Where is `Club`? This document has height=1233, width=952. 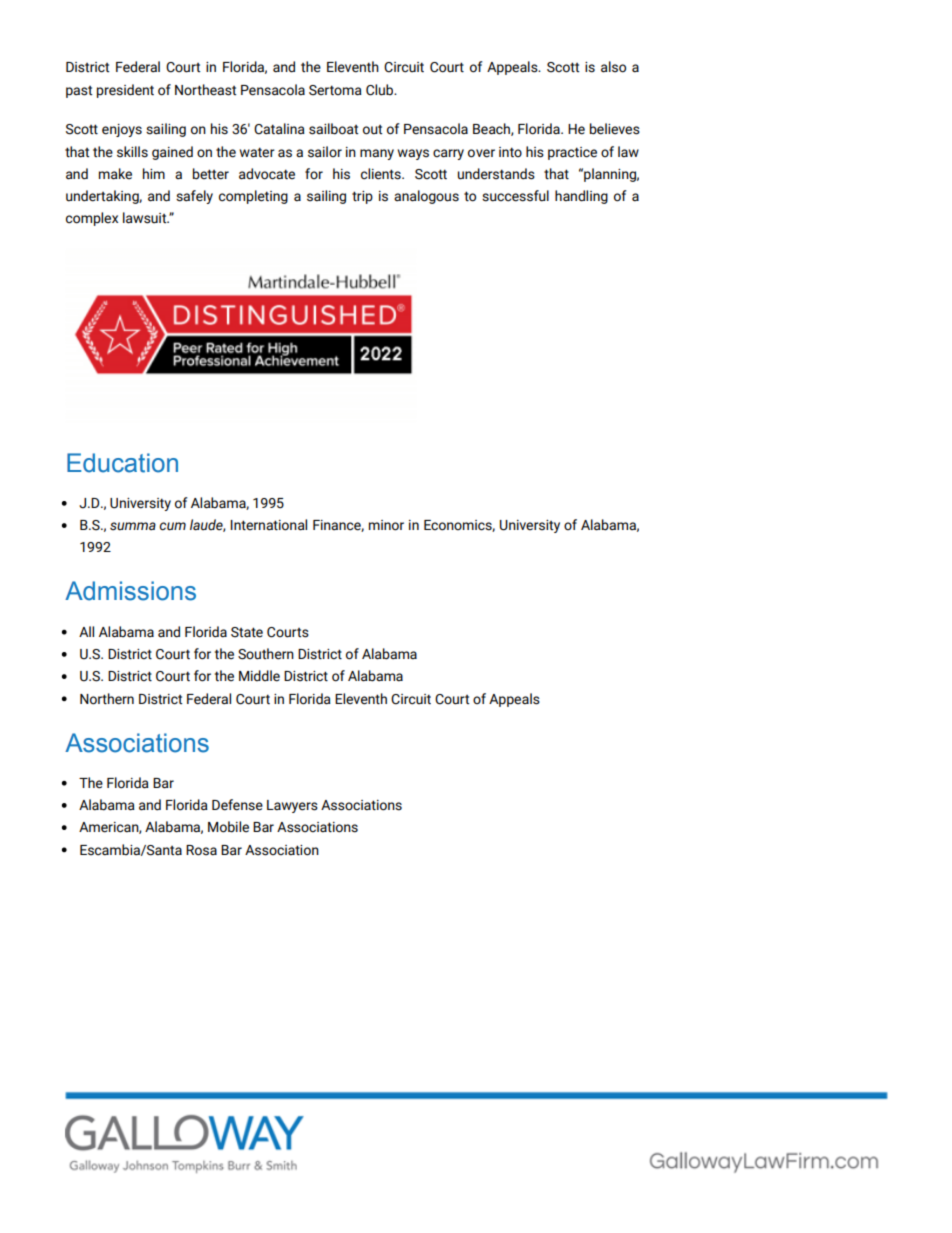 Club is located at coordinates (381, 90).
